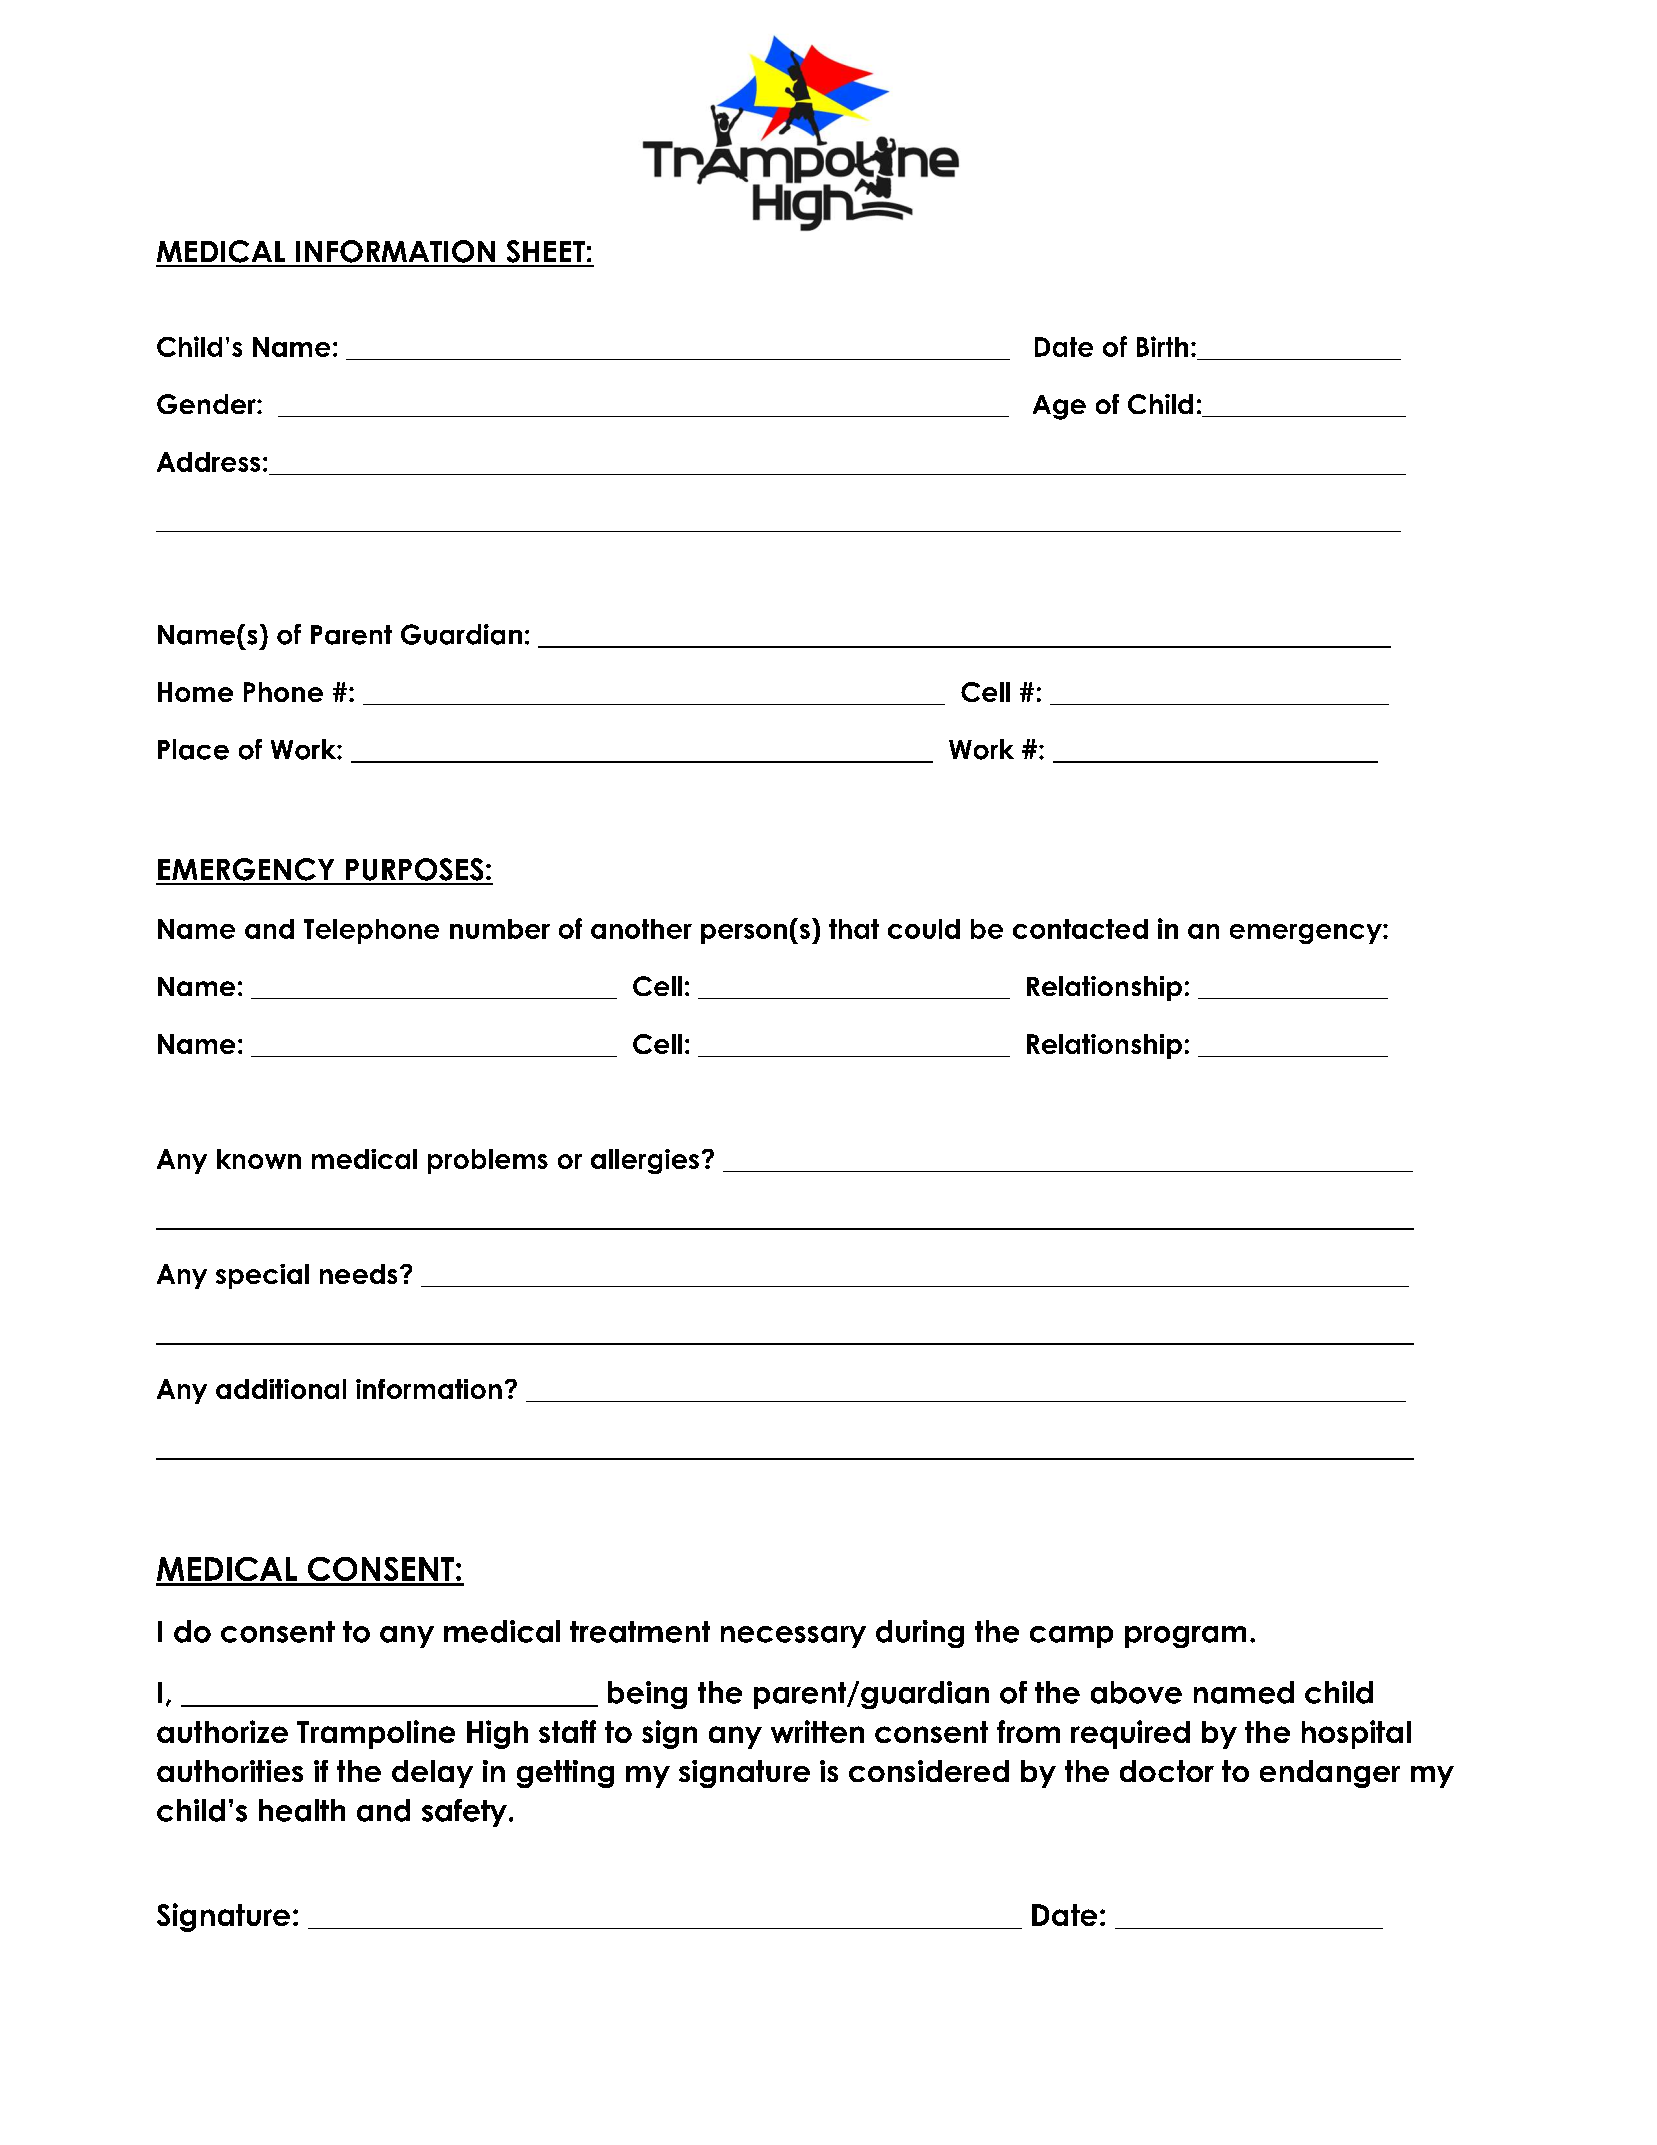 This screenshot has width=1657, height=2145. I want to click on contacted, so click(1080, 929).
